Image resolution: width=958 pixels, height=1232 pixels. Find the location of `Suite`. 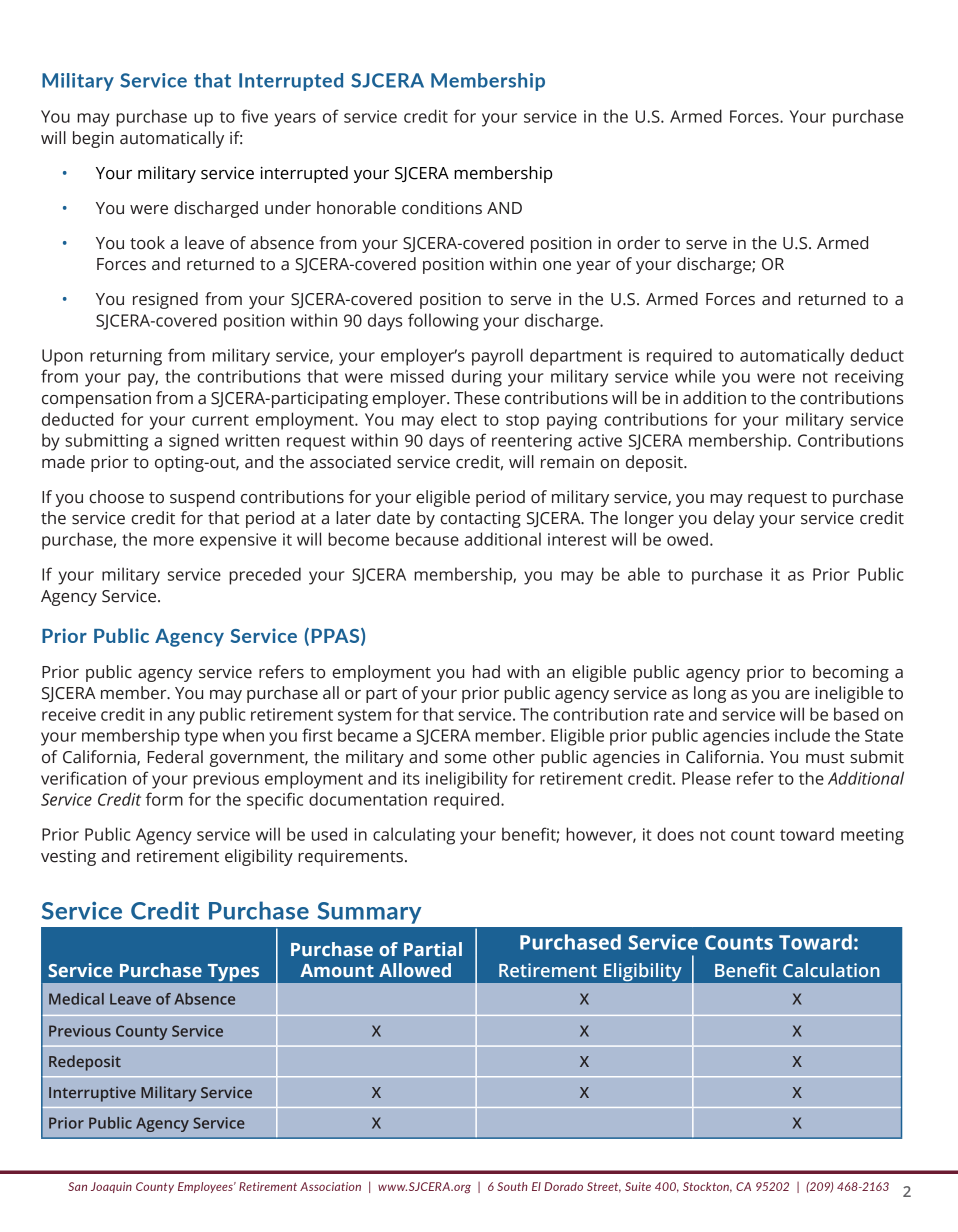

Suite is located at coordinates (638, 1186).
